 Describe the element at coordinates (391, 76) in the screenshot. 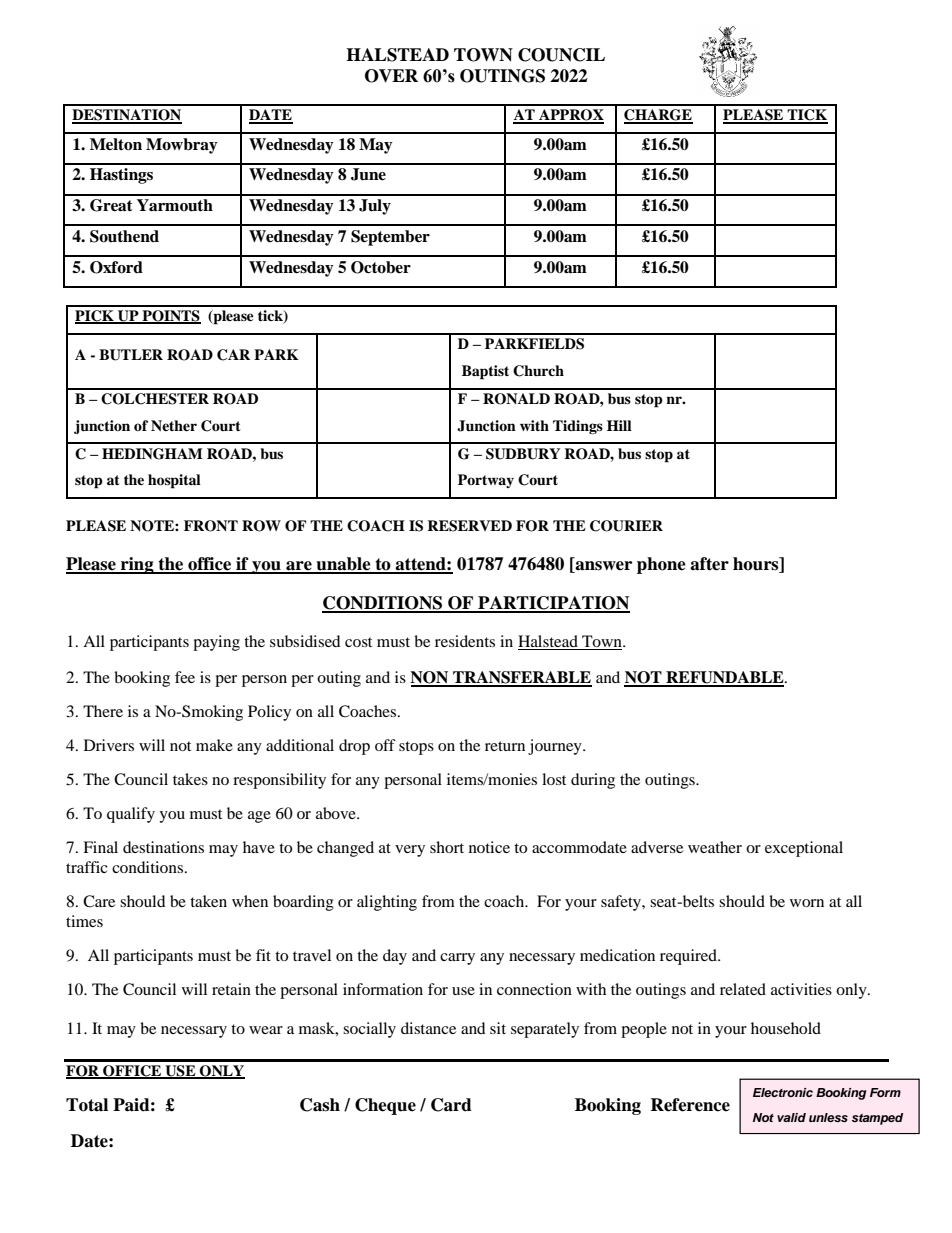

I see `OVER` at that location.
